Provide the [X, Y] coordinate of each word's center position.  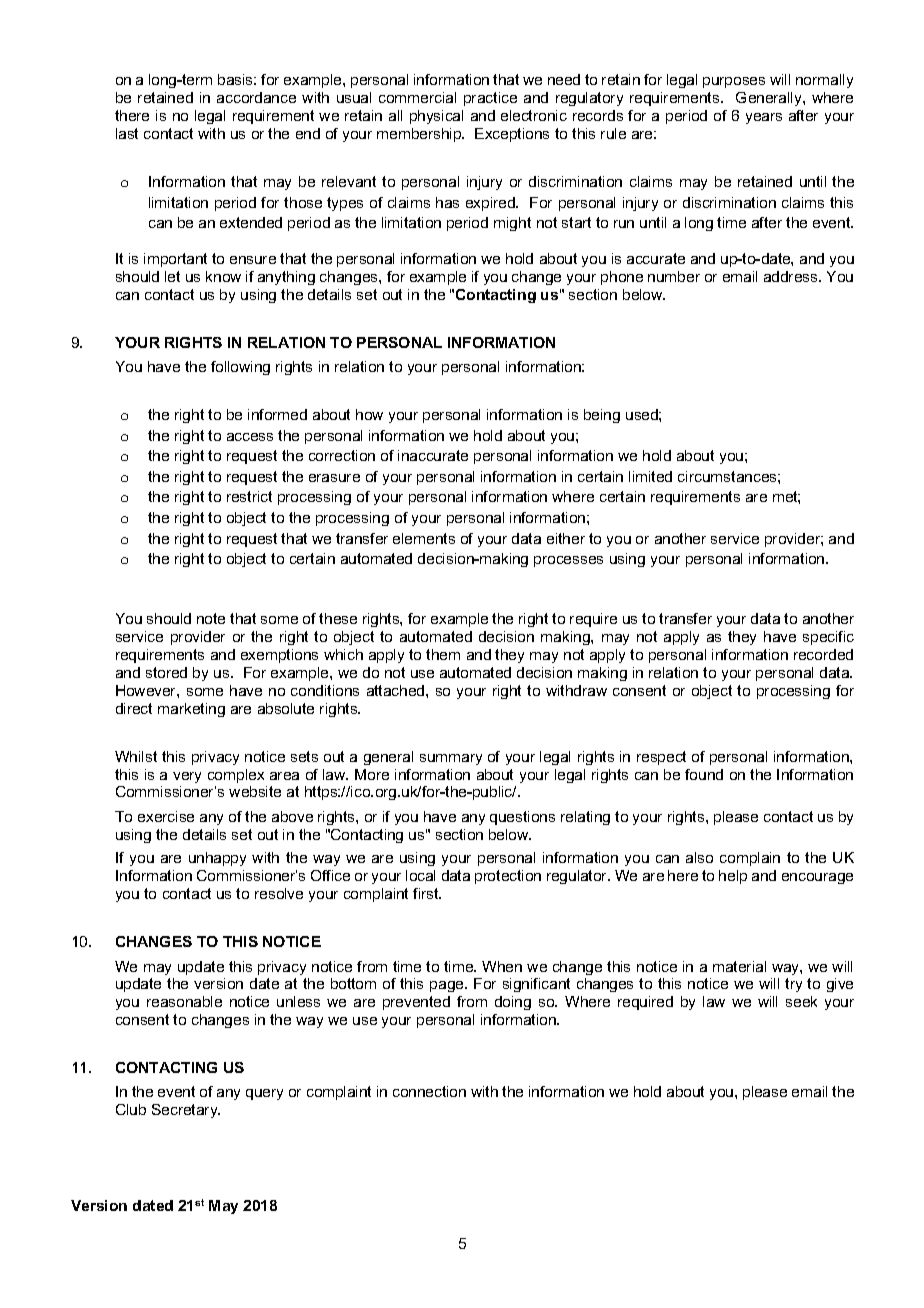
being [602, 416]
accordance [256, 97]
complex [236, 776]
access [250, 437]
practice [490, 99]
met [786, 497]
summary [451, 759]
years [764, 118]
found [704, 774]
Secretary [186, 1111]
